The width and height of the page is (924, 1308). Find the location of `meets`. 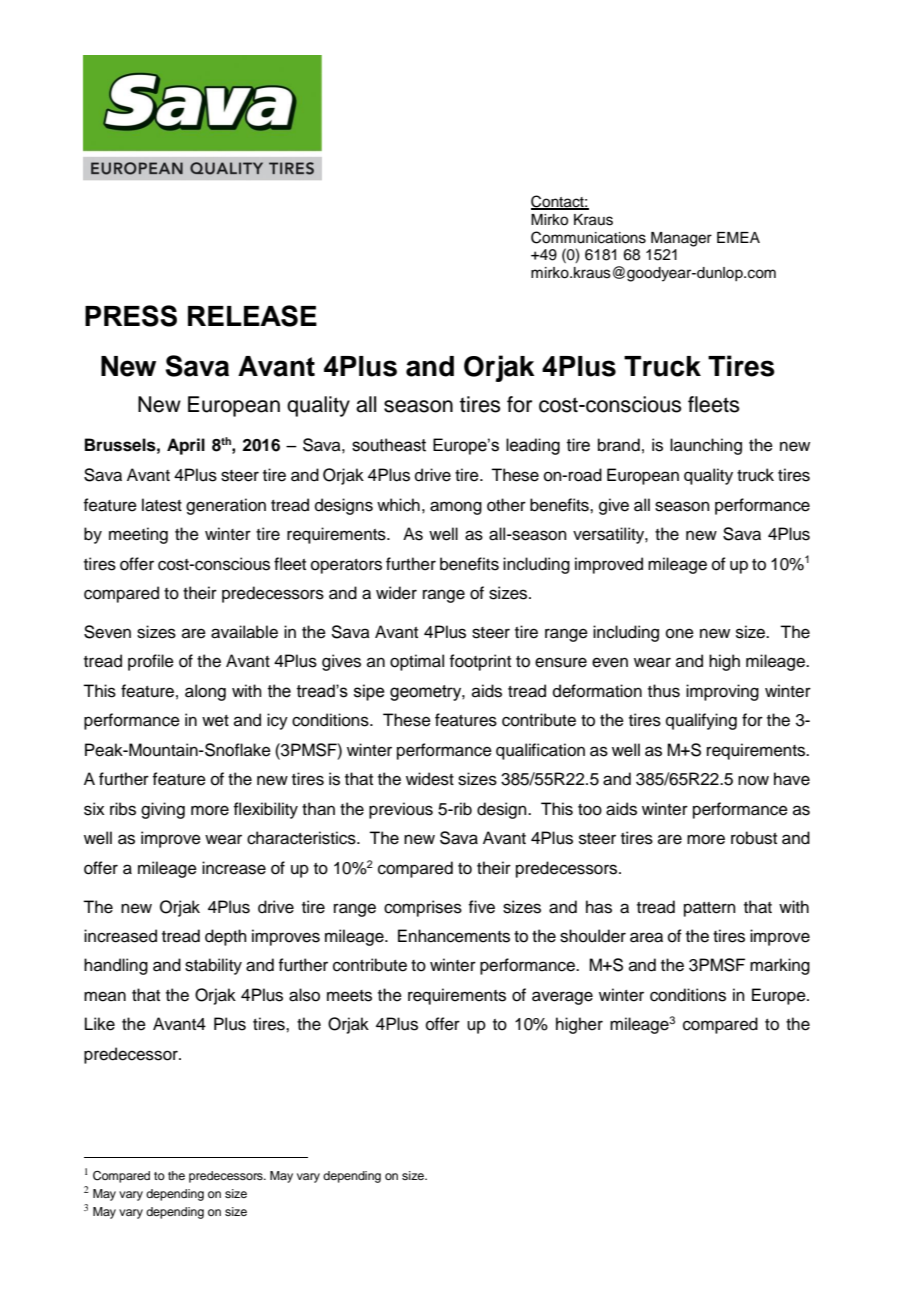

meets is located at coordinates (349, 996).
